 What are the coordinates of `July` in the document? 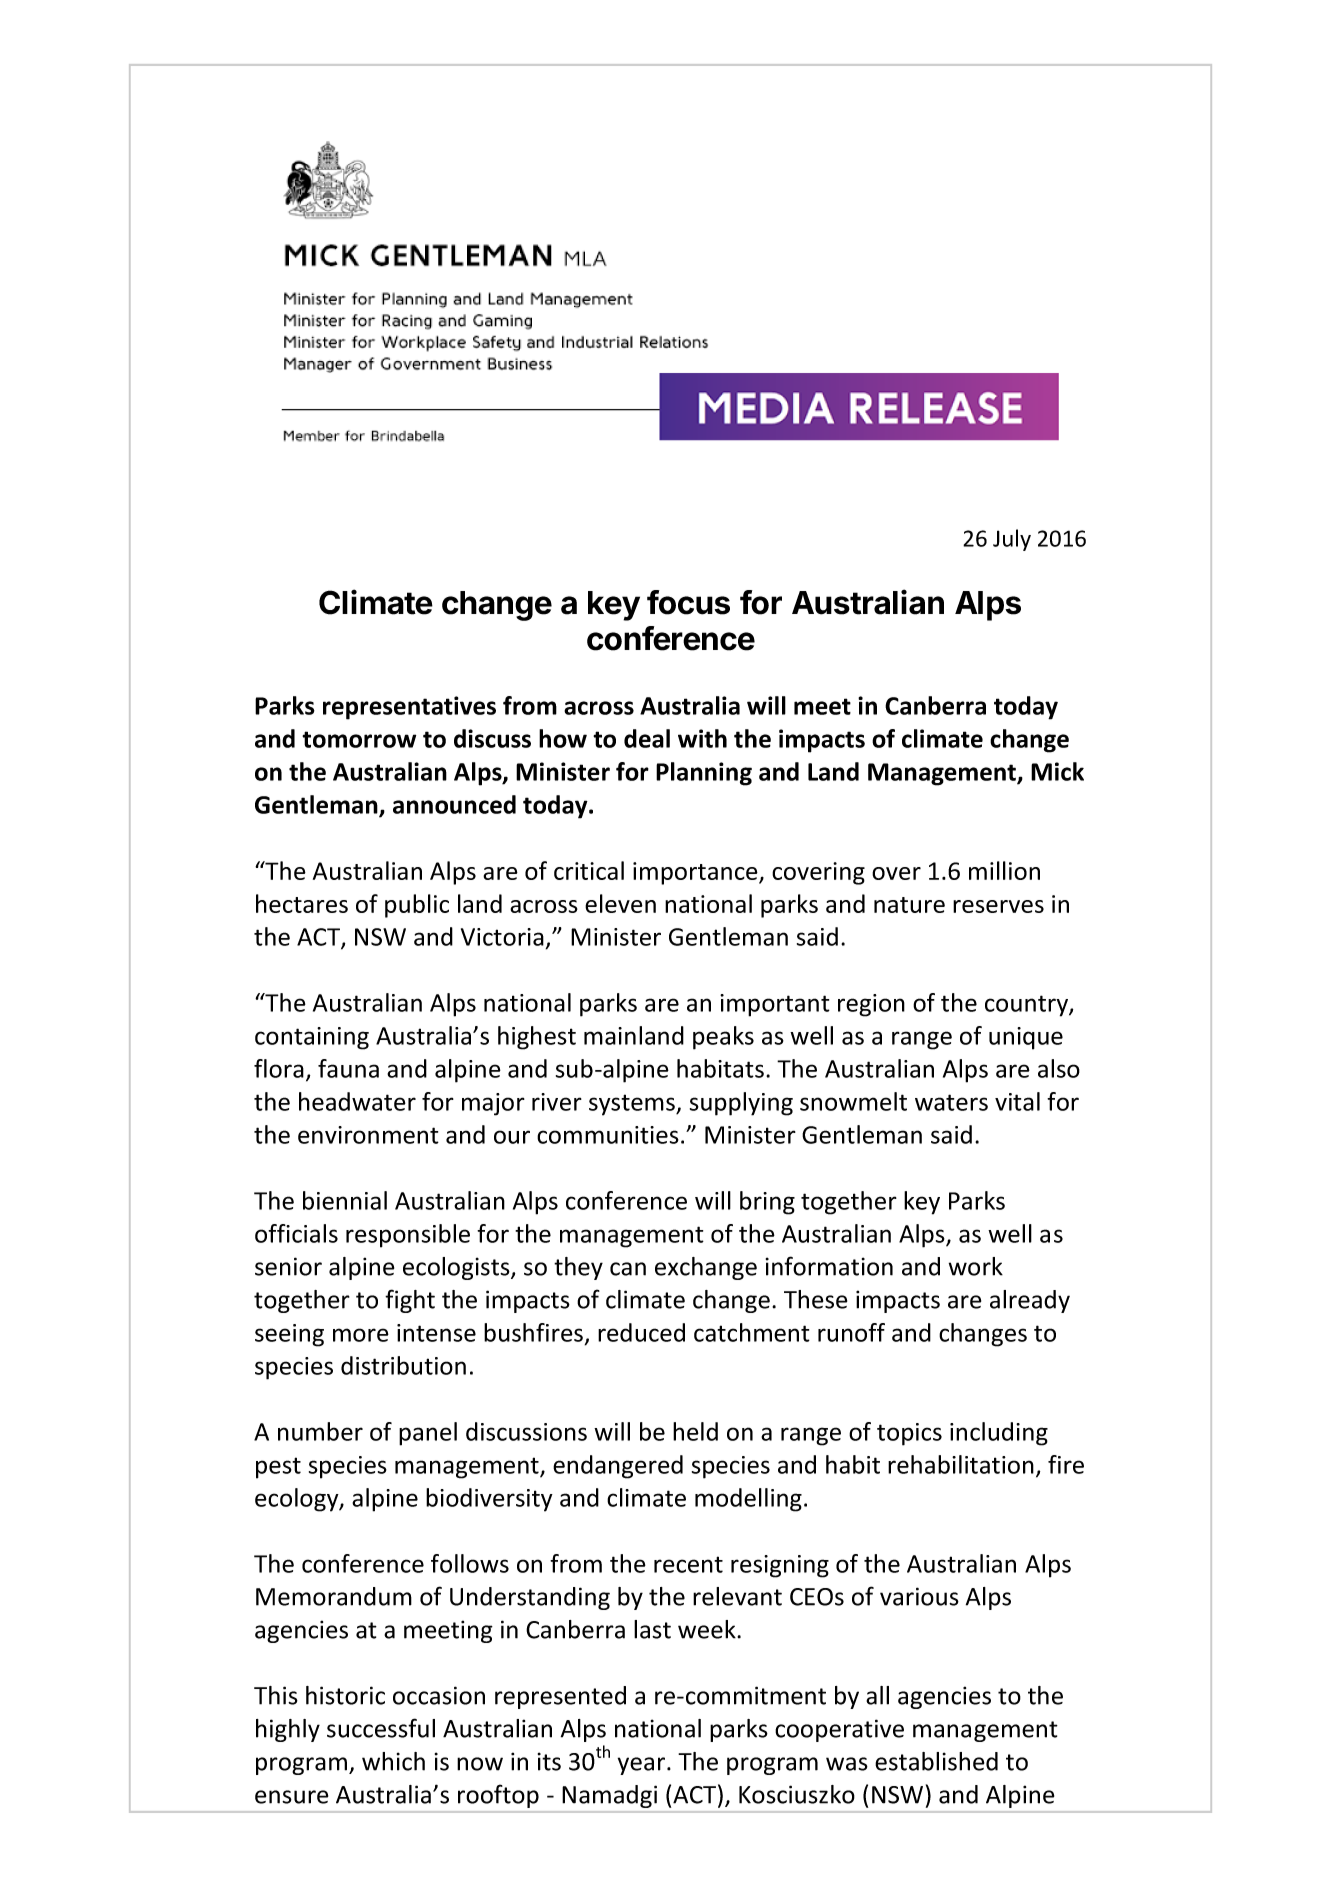 It's located at (1012, 540).
